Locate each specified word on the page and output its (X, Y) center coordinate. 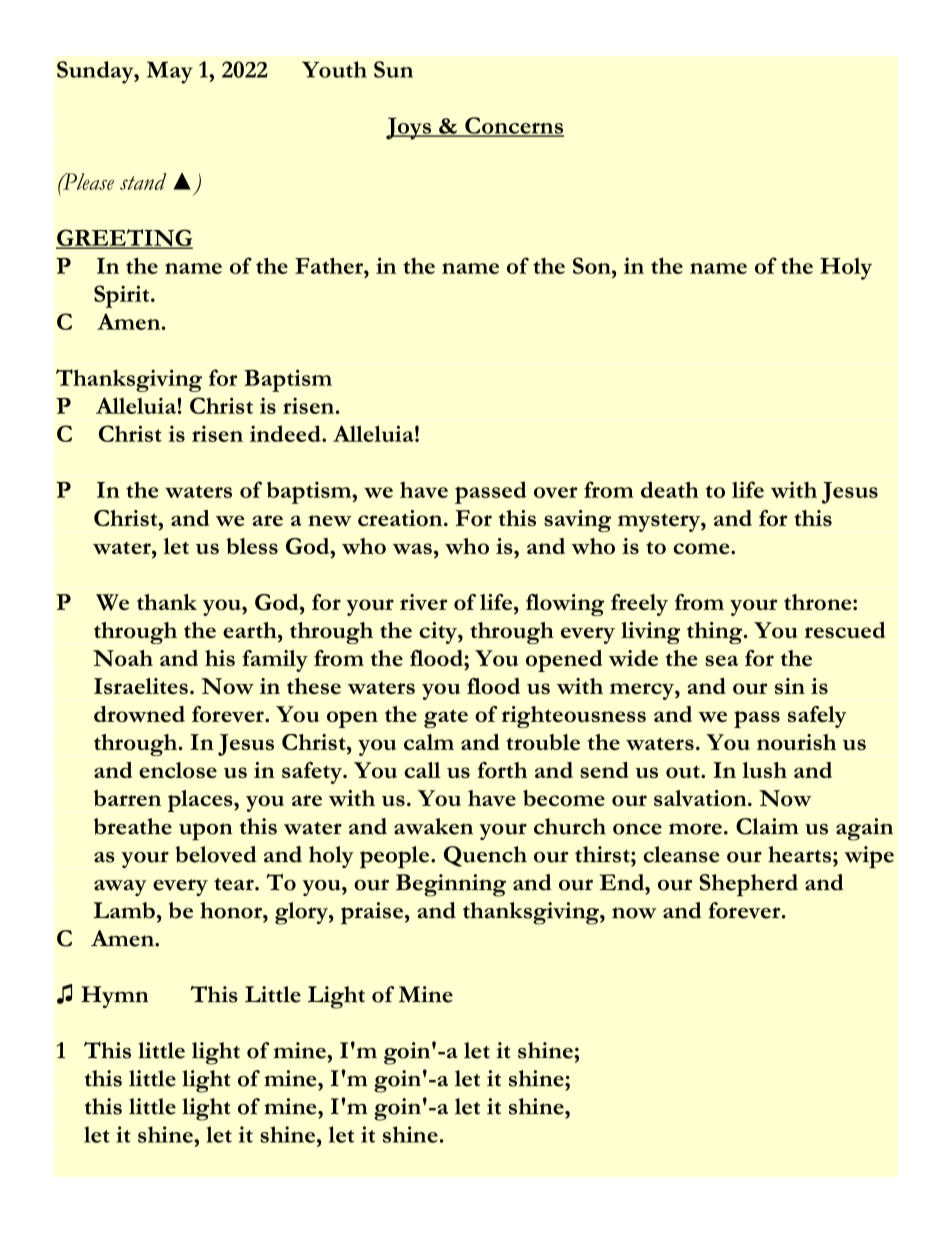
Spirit (123, 296)
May (170, 72)
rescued (845, 630)
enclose (178, 770)
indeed (286, 433)
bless (252, 546)
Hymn (114, 997)
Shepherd (748, 885)
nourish (796, 742)
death (670, 489)
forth (502, 770)
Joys (409, 128)
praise (372, 913)
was (412, 548)
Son (593, 265)
